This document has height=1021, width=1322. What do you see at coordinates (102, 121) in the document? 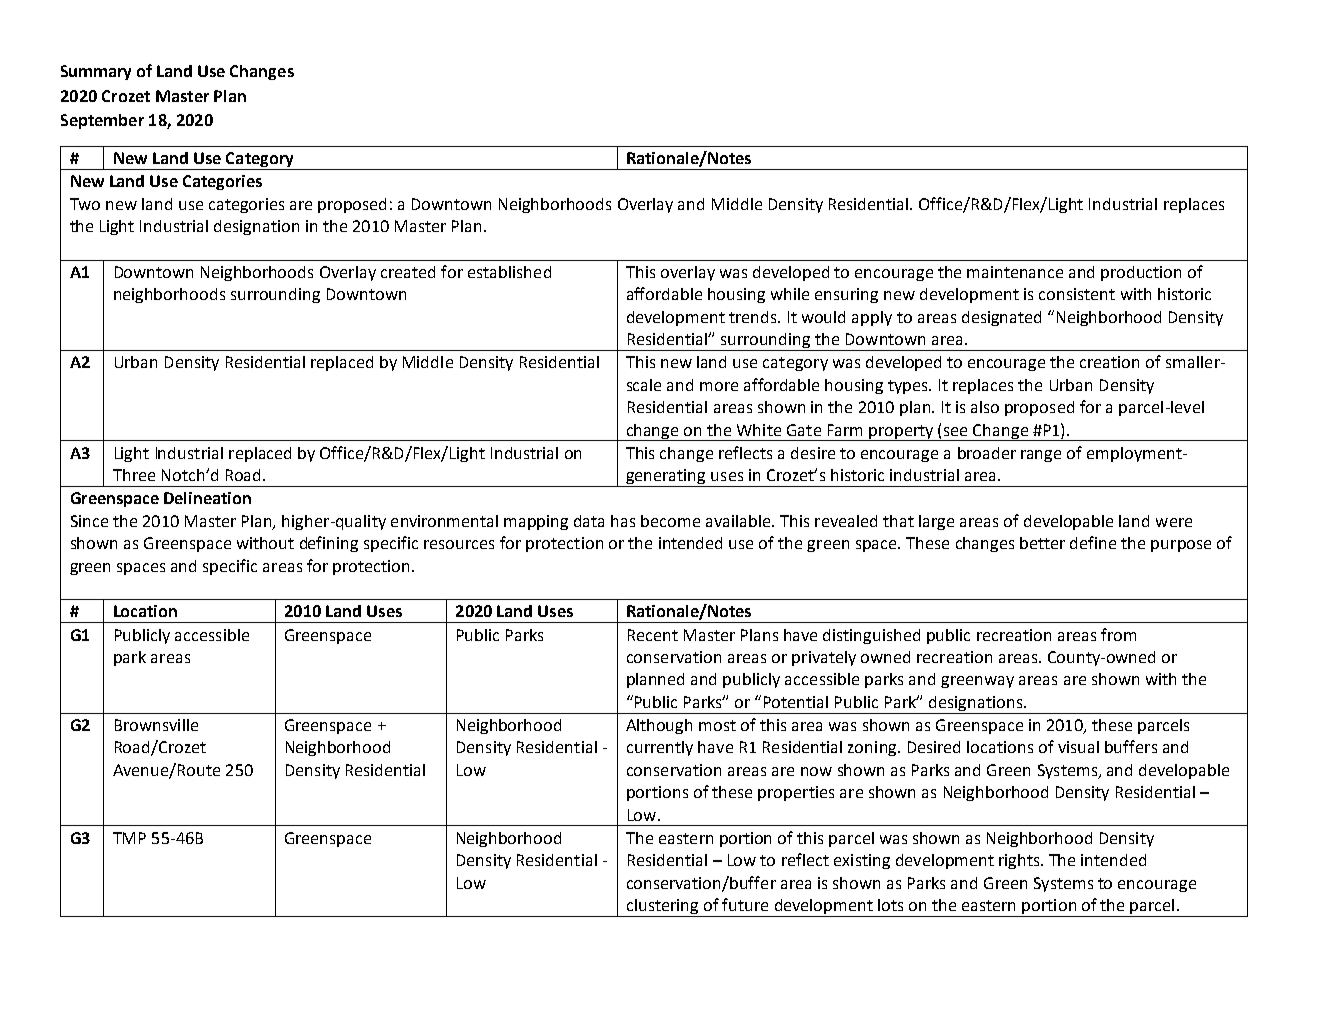
I see `September` at bounding box center [102, 121].
